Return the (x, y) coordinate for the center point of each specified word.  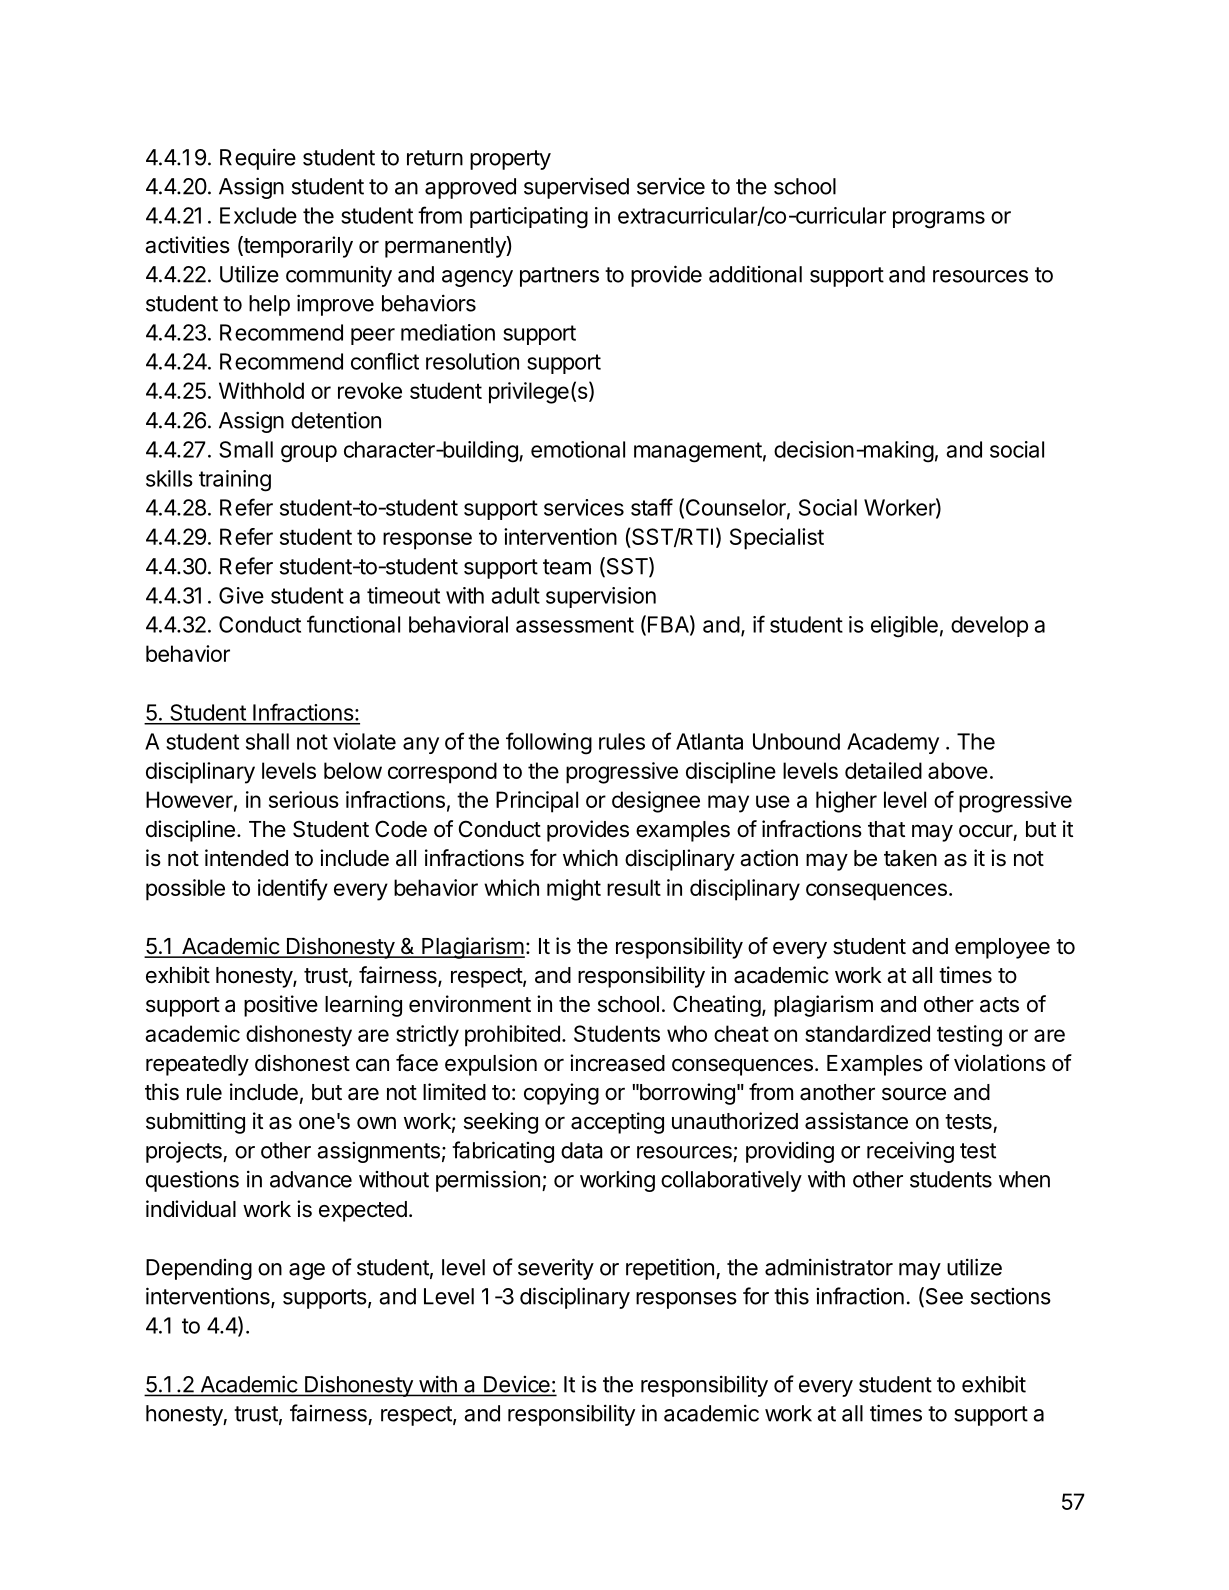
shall (267, 741)
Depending (199, 1269)
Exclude (258, 215)
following (549, 743)
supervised (576, 188)
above (958, 770)
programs (939, 220)
